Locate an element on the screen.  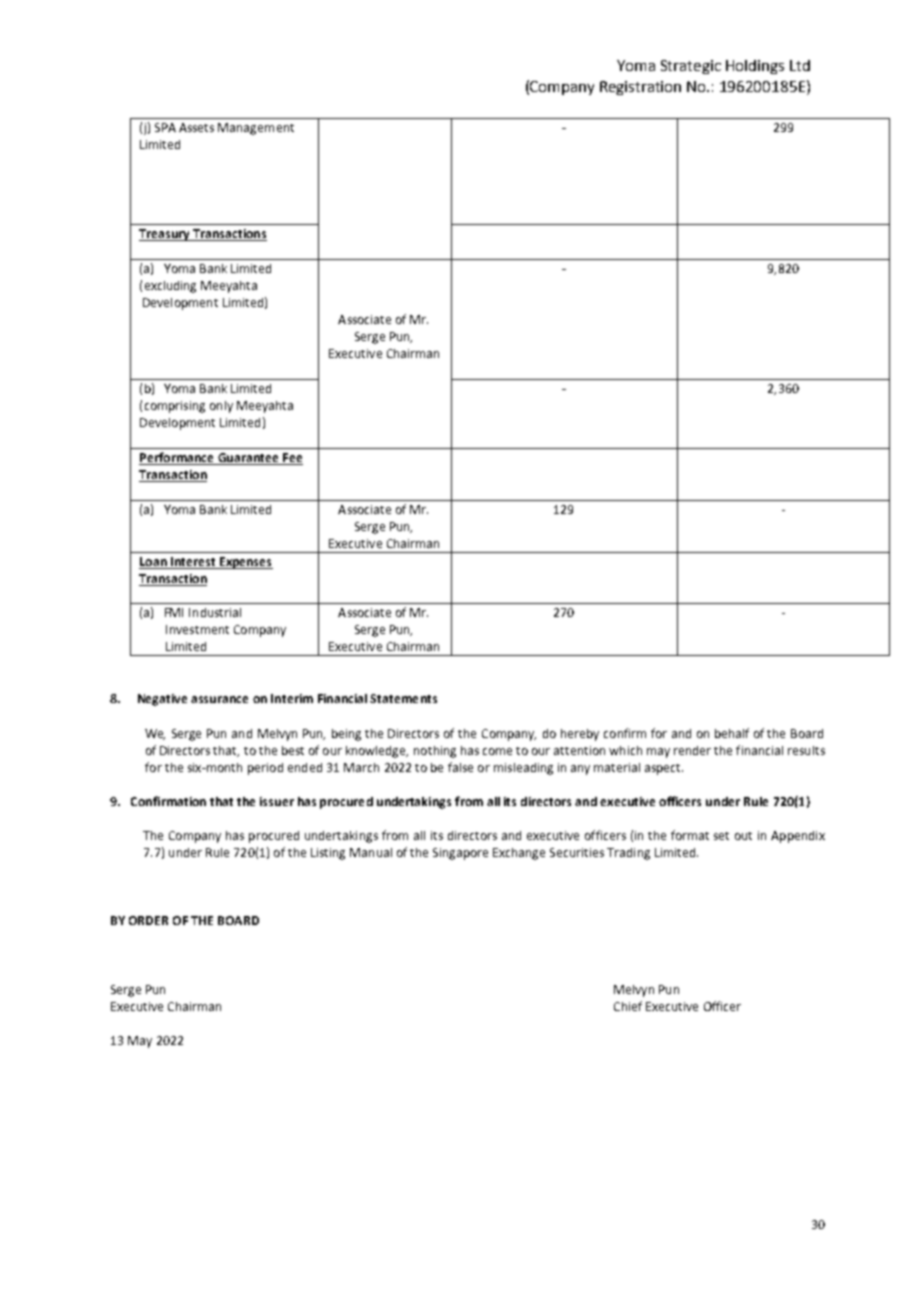
Fee is located at coordinates (292, 459).
